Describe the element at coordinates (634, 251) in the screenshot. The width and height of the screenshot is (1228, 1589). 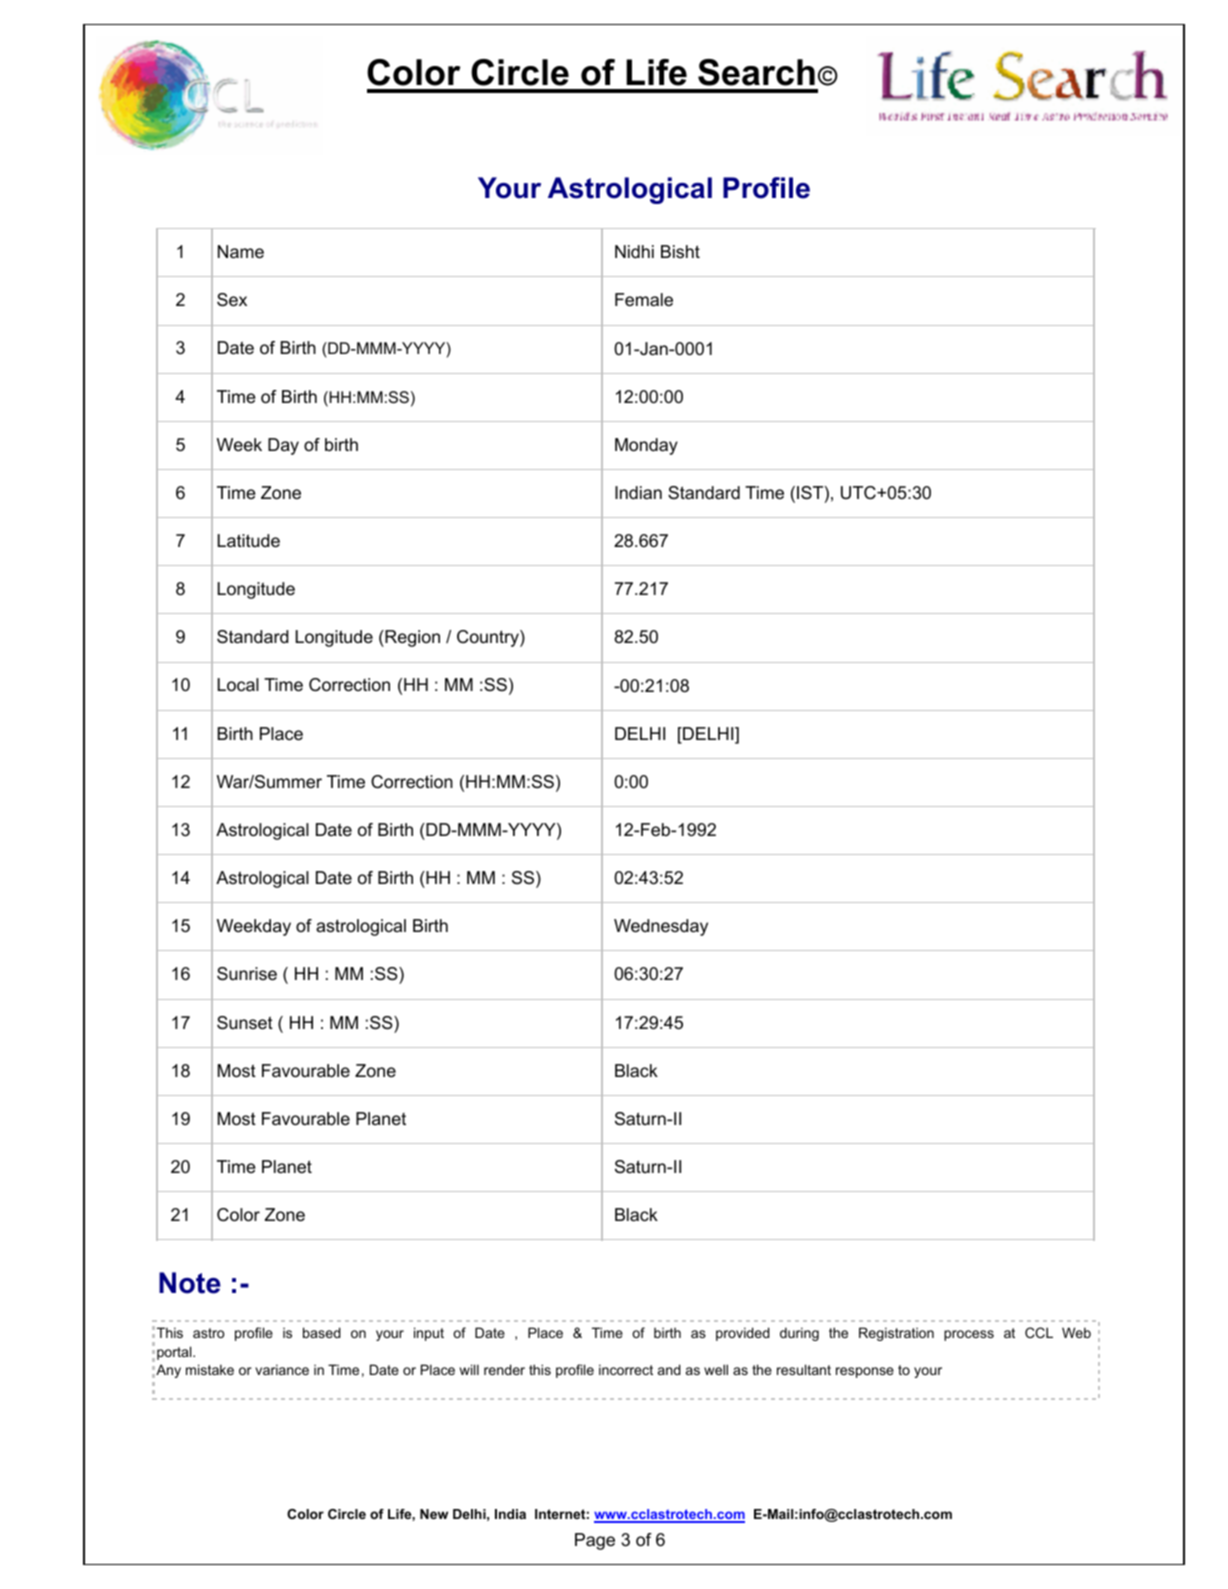
I see `Nidhi` at that location.
